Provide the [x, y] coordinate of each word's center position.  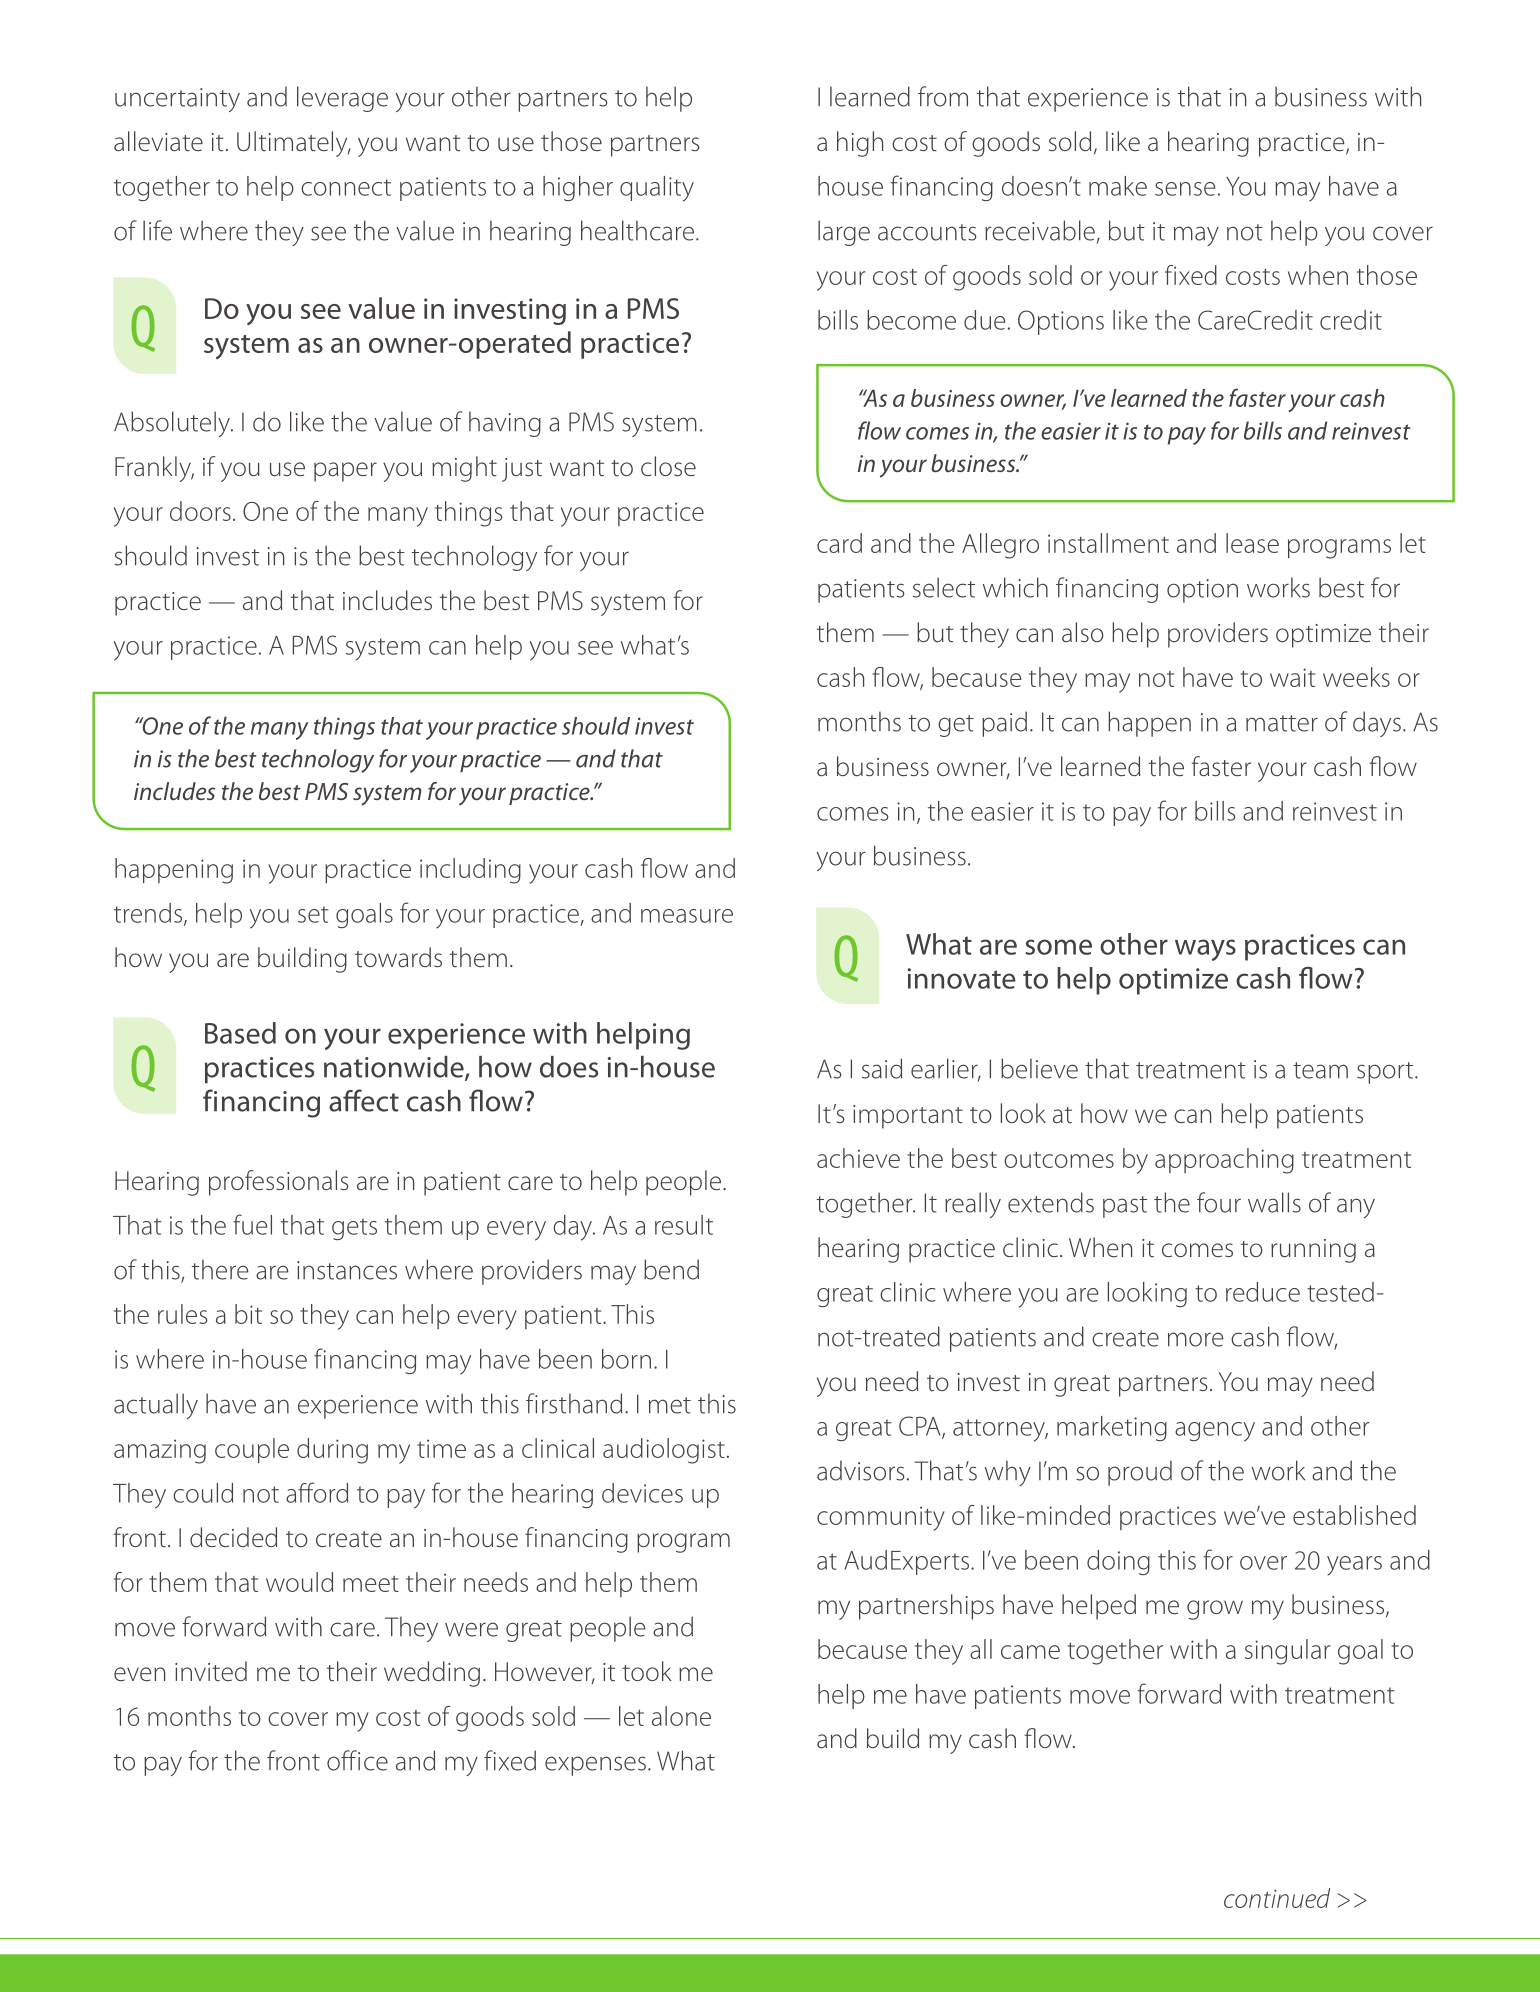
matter [1282, 723]
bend [671, 1269]
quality [657, 189]
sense [1185, 189]
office [357, 1760]
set [313, 914]
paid [1004, 724]
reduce [1263, 1292]
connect [346, 187]
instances [347, 1270]
